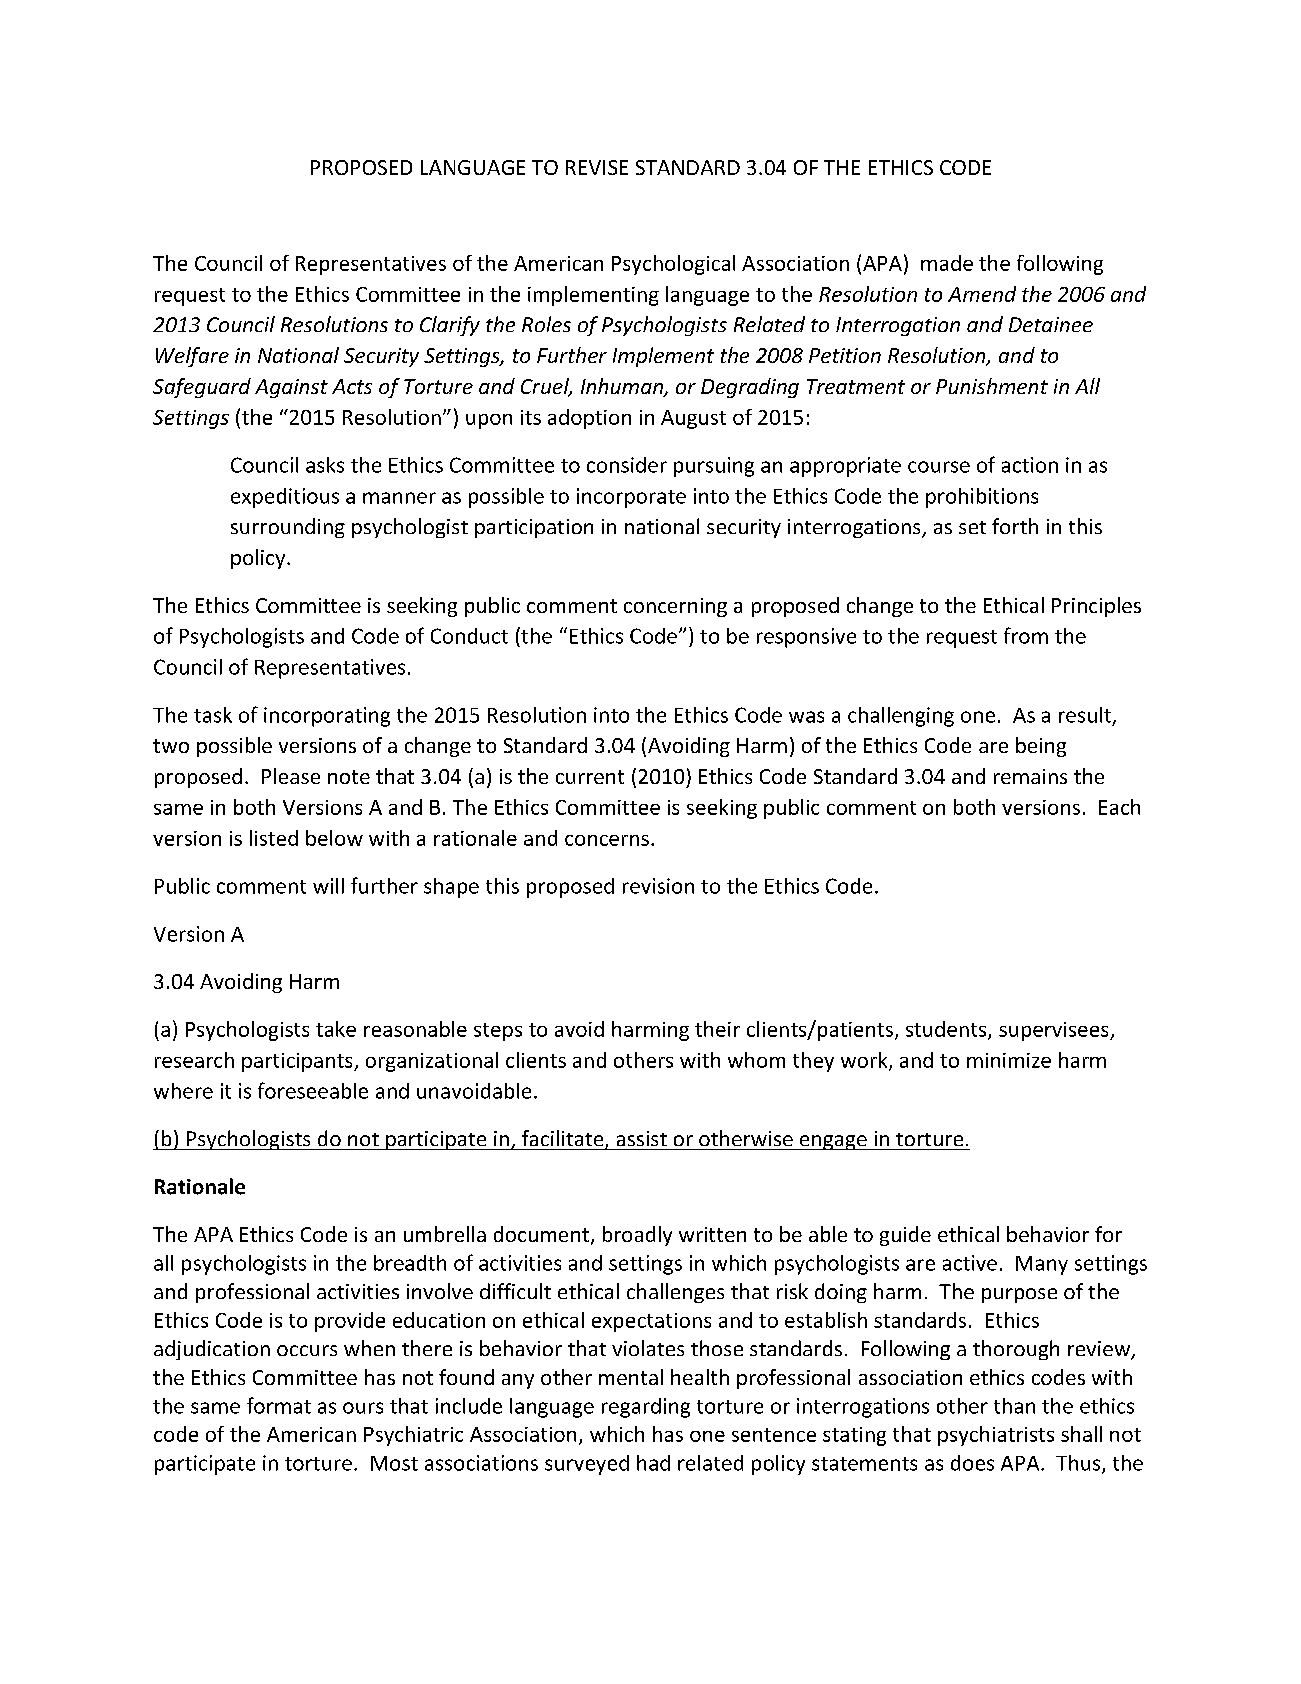 This screenshot has width=1301, height=1684. I want to click on regarding, so click(646, 1408).
